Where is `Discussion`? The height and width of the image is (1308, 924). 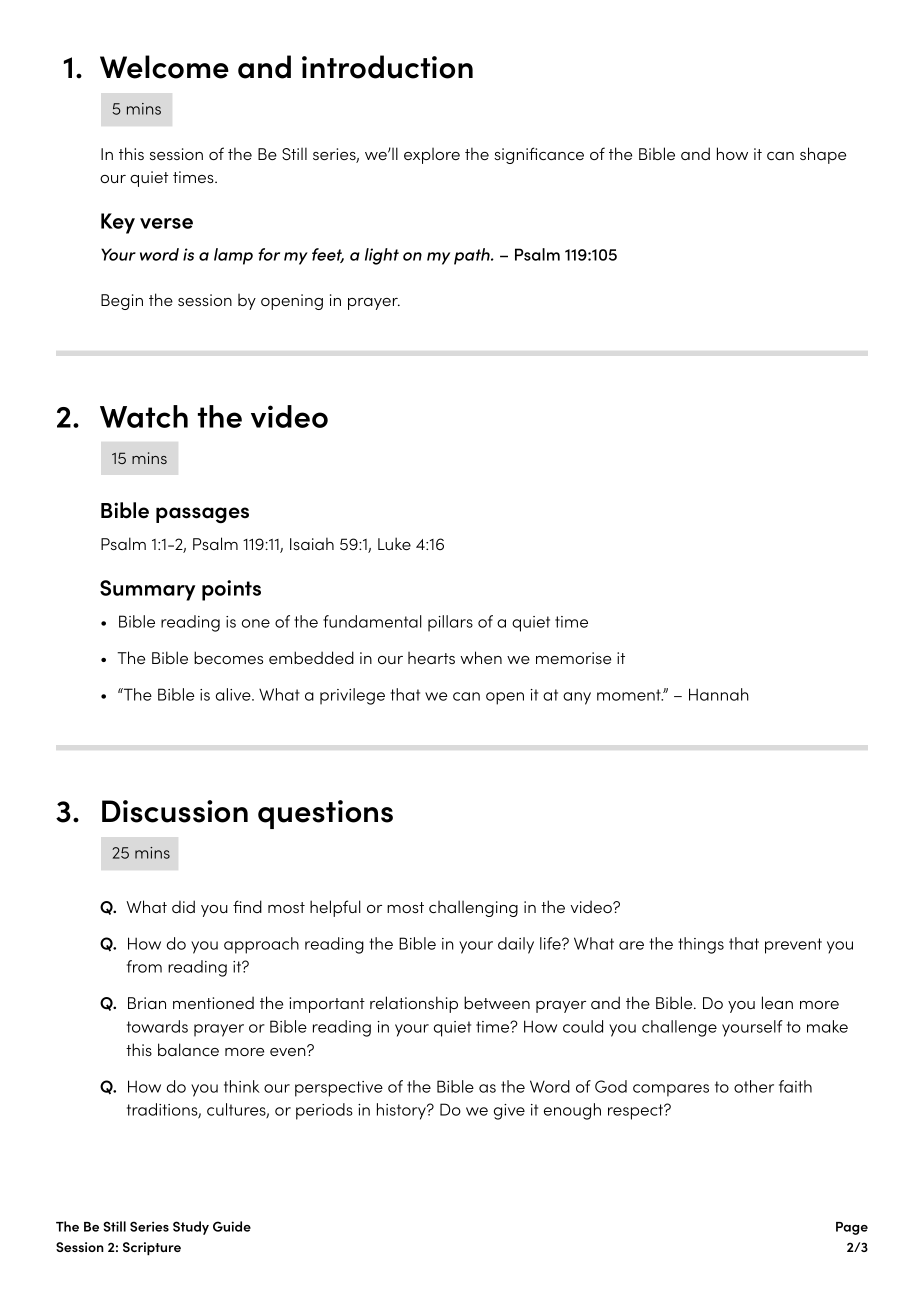
Discussion is located at coordinates (175, 811).
